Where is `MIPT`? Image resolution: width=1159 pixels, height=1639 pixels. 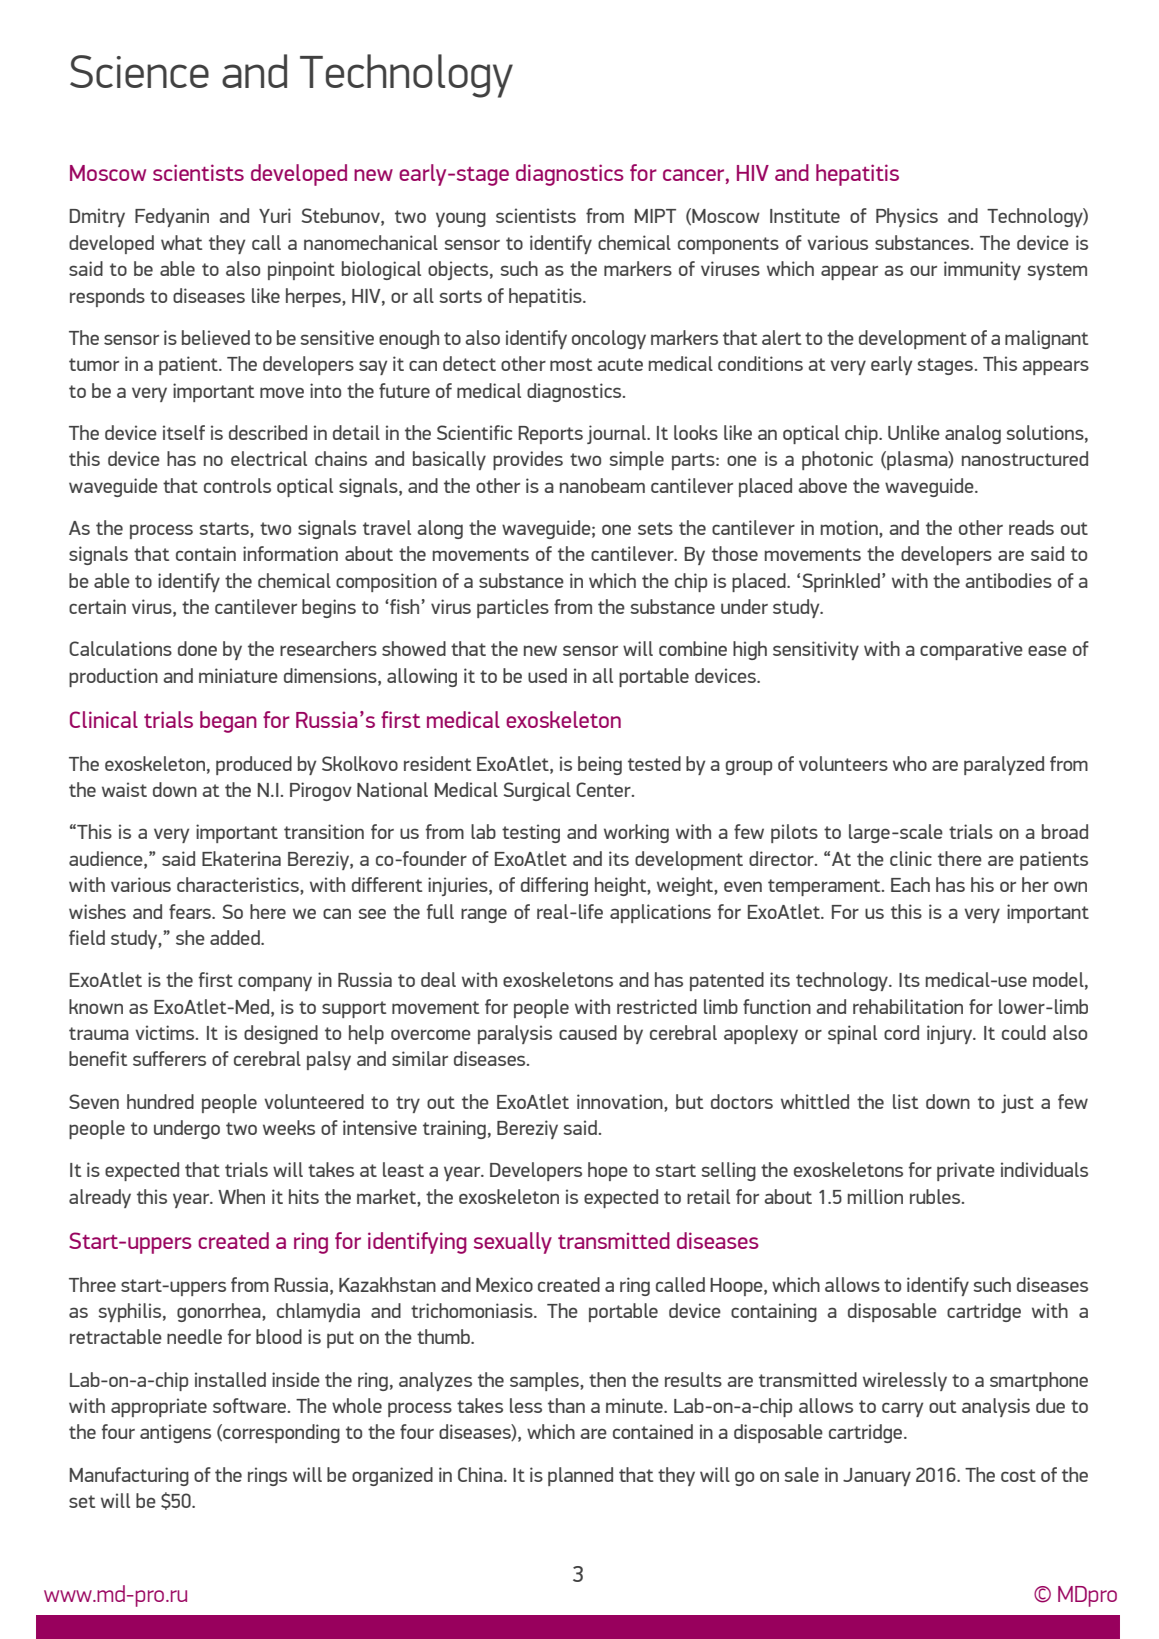
MIPT is located at coordinates (655, 216).
